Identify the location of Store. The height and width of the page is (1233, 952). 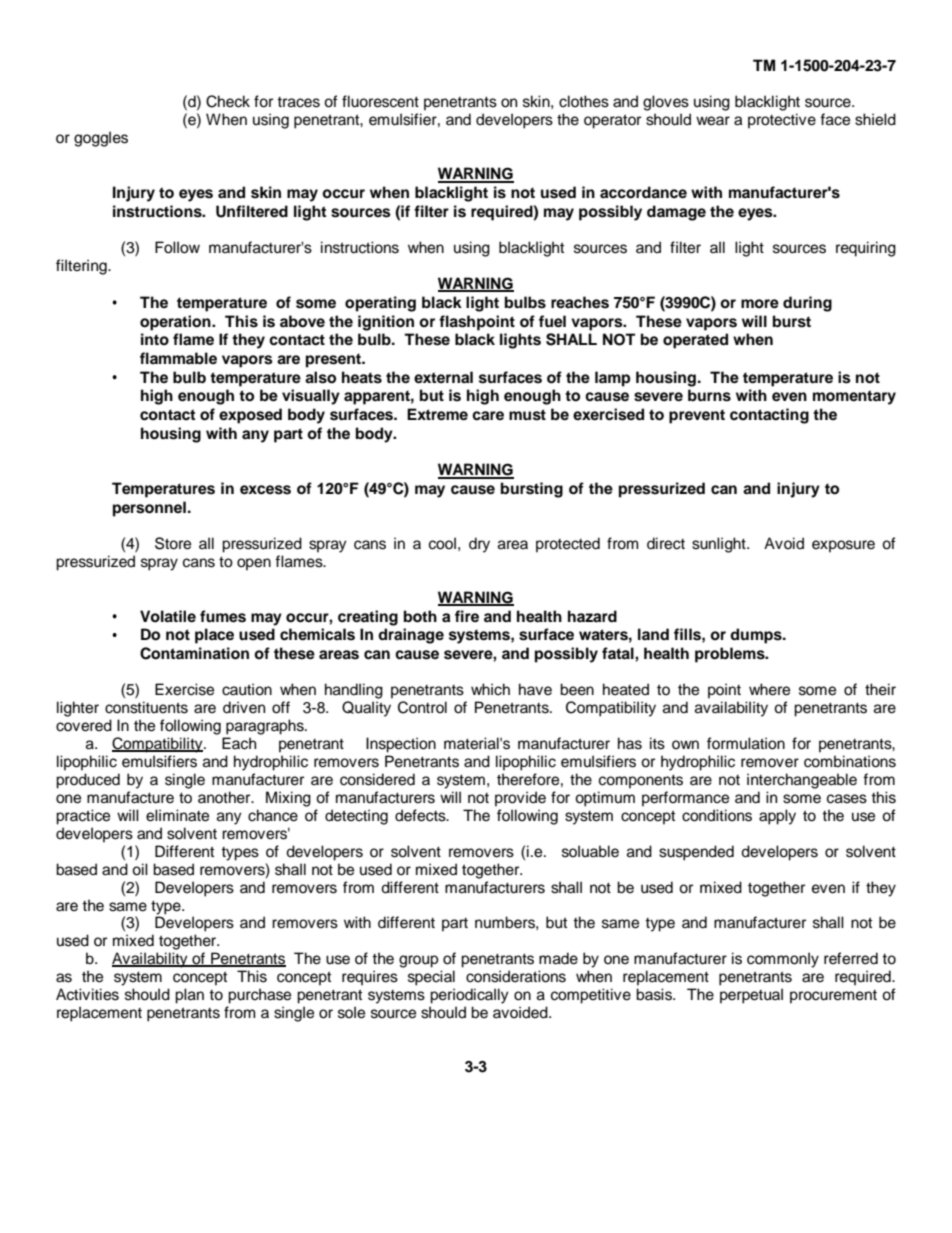
(173, 543).
